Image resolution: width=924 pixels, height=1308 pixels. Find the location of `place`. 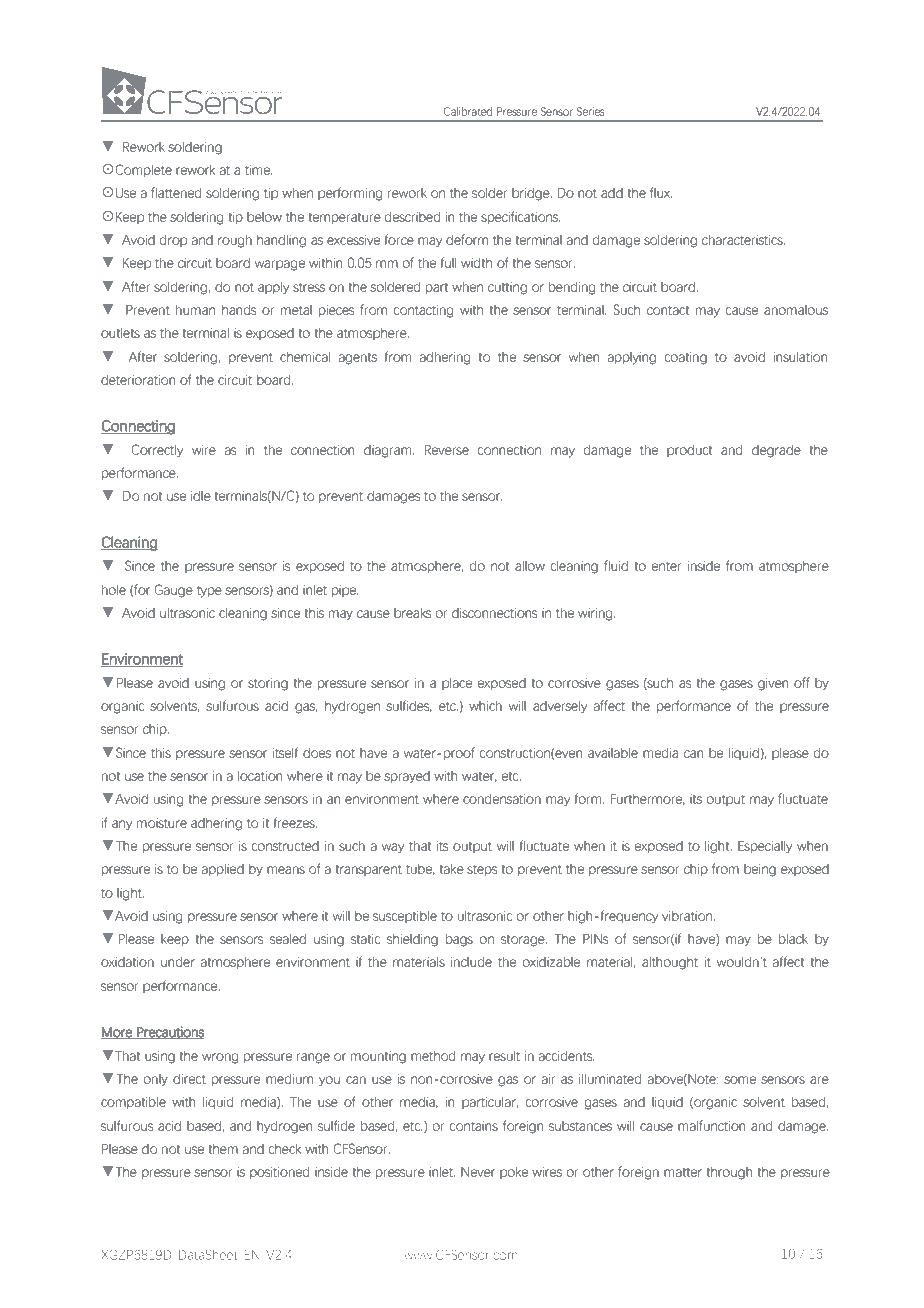

place is located at coordinates (457, 683).
